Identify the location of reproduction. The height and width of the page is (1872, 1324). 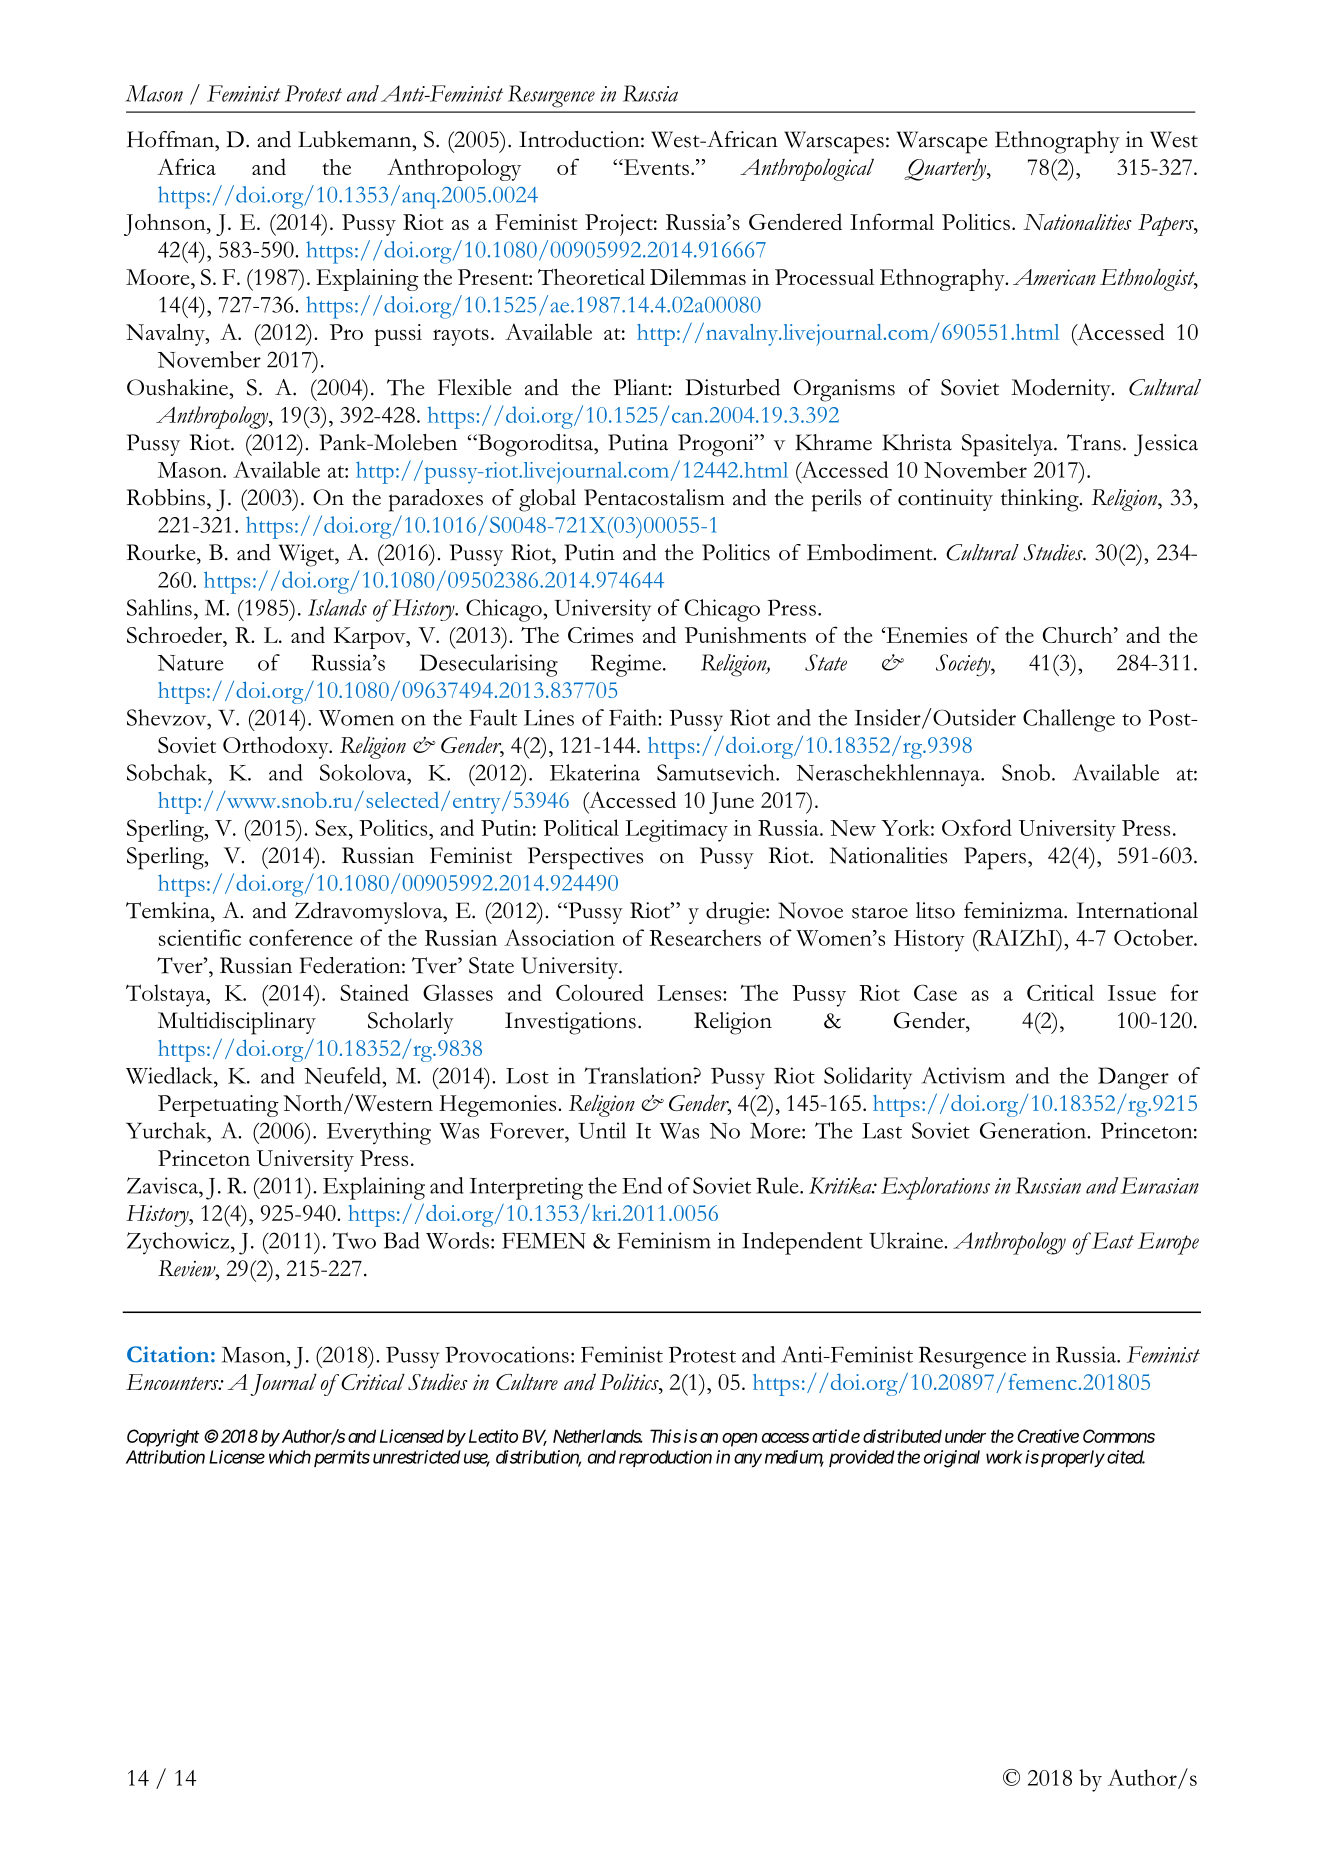
(665, 1458).
